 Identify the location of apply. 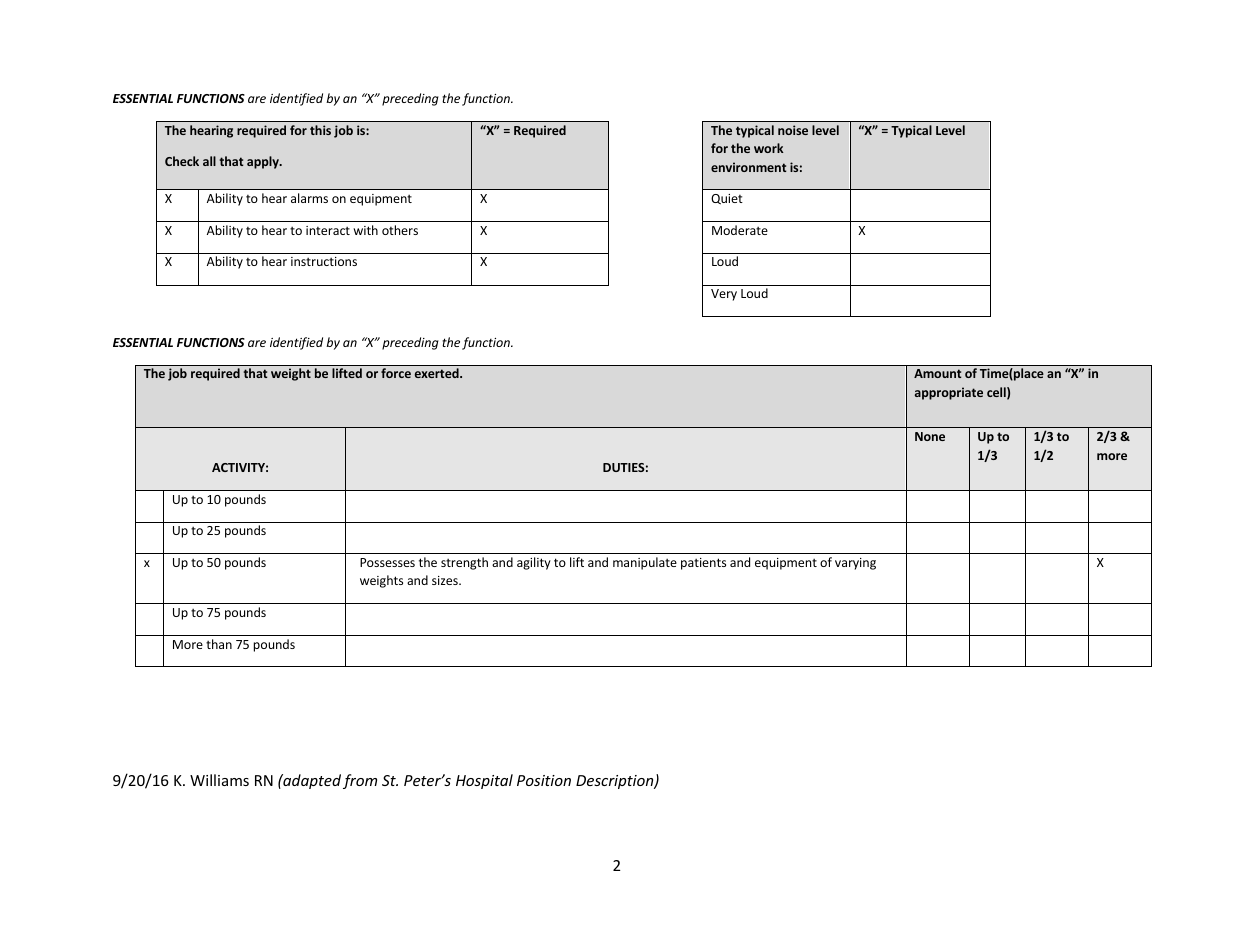
(264, 162).
